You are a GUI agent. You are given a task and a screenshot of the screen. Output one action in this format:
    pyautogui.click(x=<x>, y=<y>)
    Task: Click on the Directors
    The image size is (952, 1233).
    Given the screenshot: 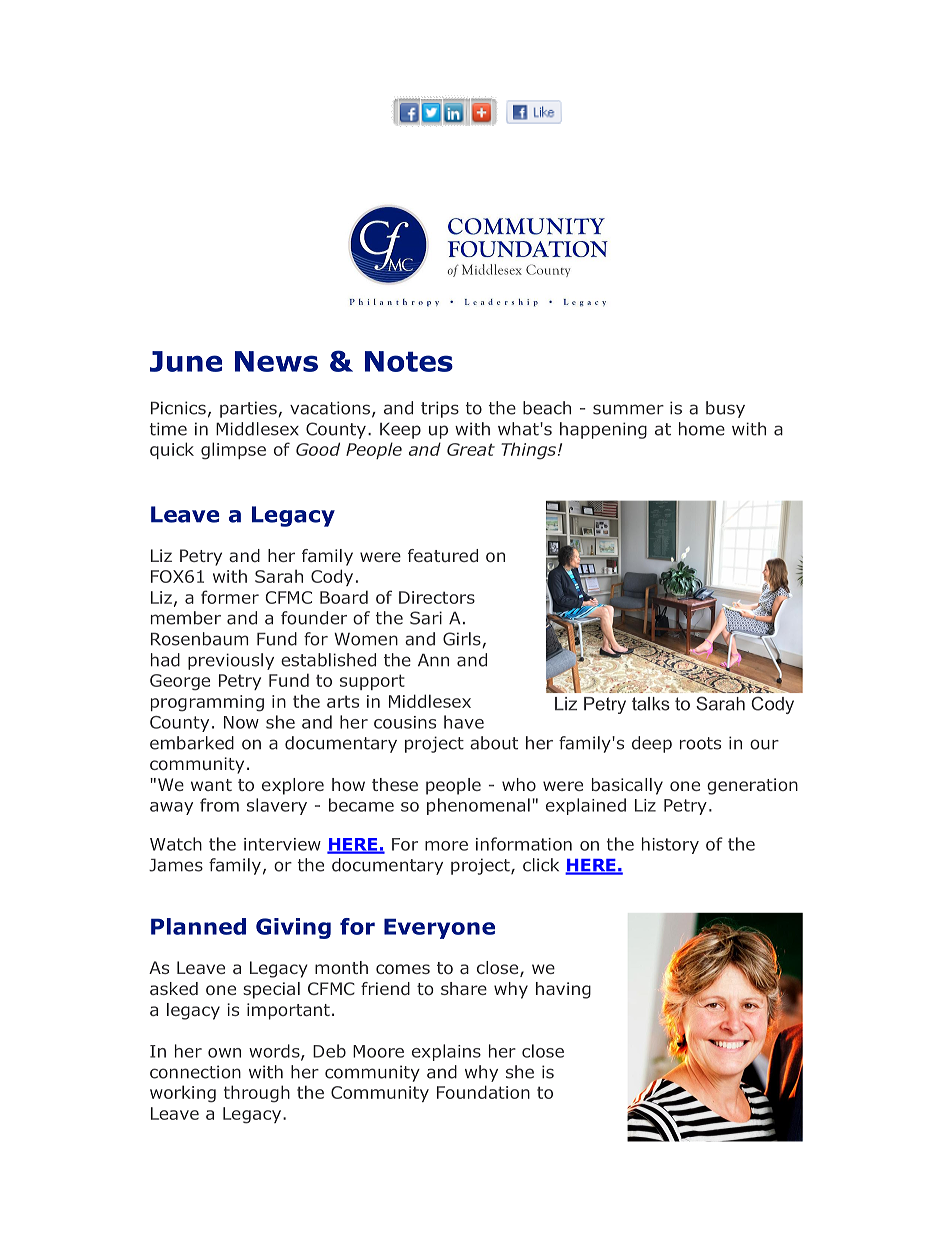 What is the action you would take?
    pyautogui.click(x=437, y=597)
